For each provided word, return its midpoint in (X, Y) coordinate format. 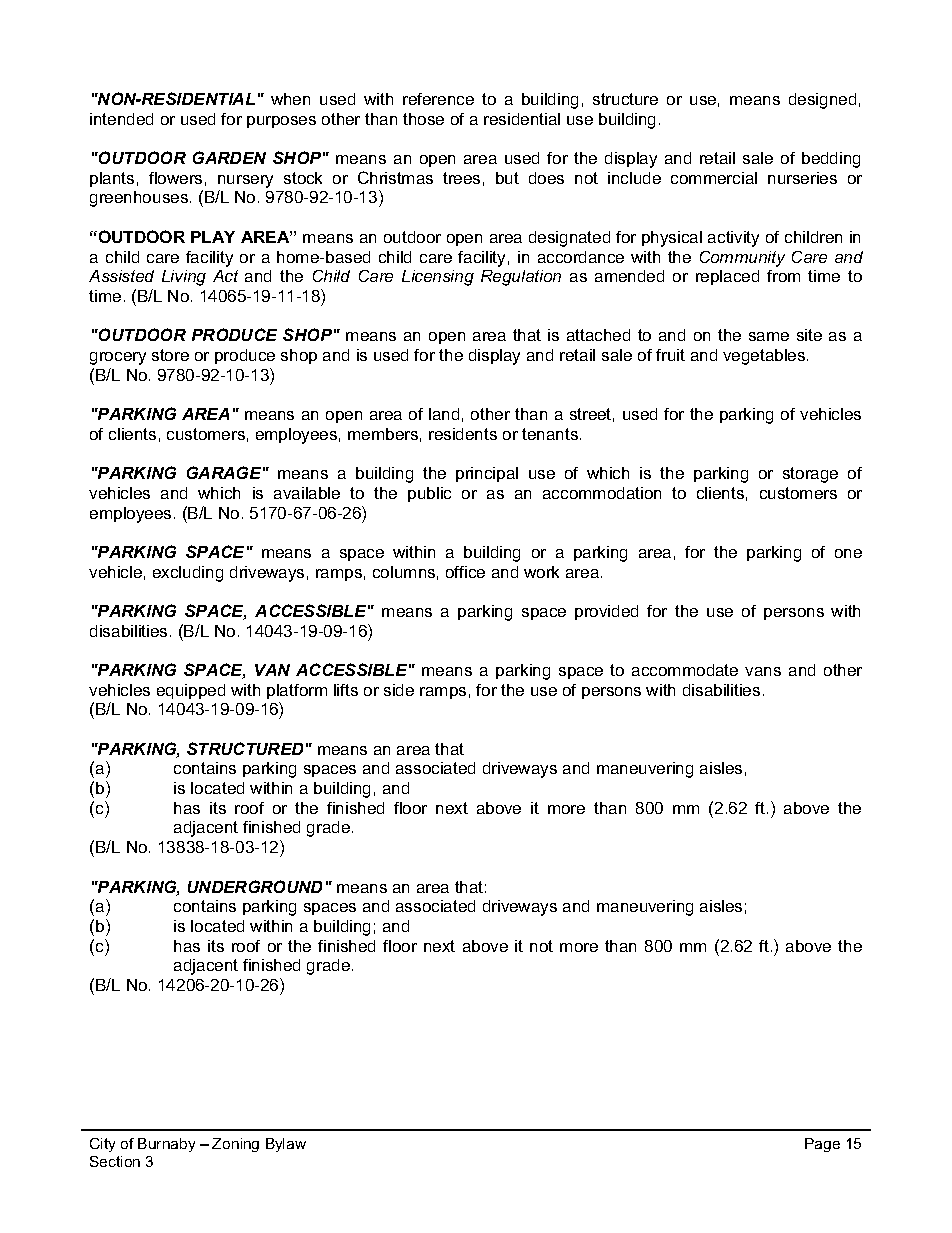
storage (810, 475)
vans (763, 671)
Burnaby (166, 1145)
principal (487, 474)
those (423, 119)
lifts (346, 690)
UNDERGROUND (255, 886)
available (307, 493)
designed (822, 101)
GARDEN (229, 157)
